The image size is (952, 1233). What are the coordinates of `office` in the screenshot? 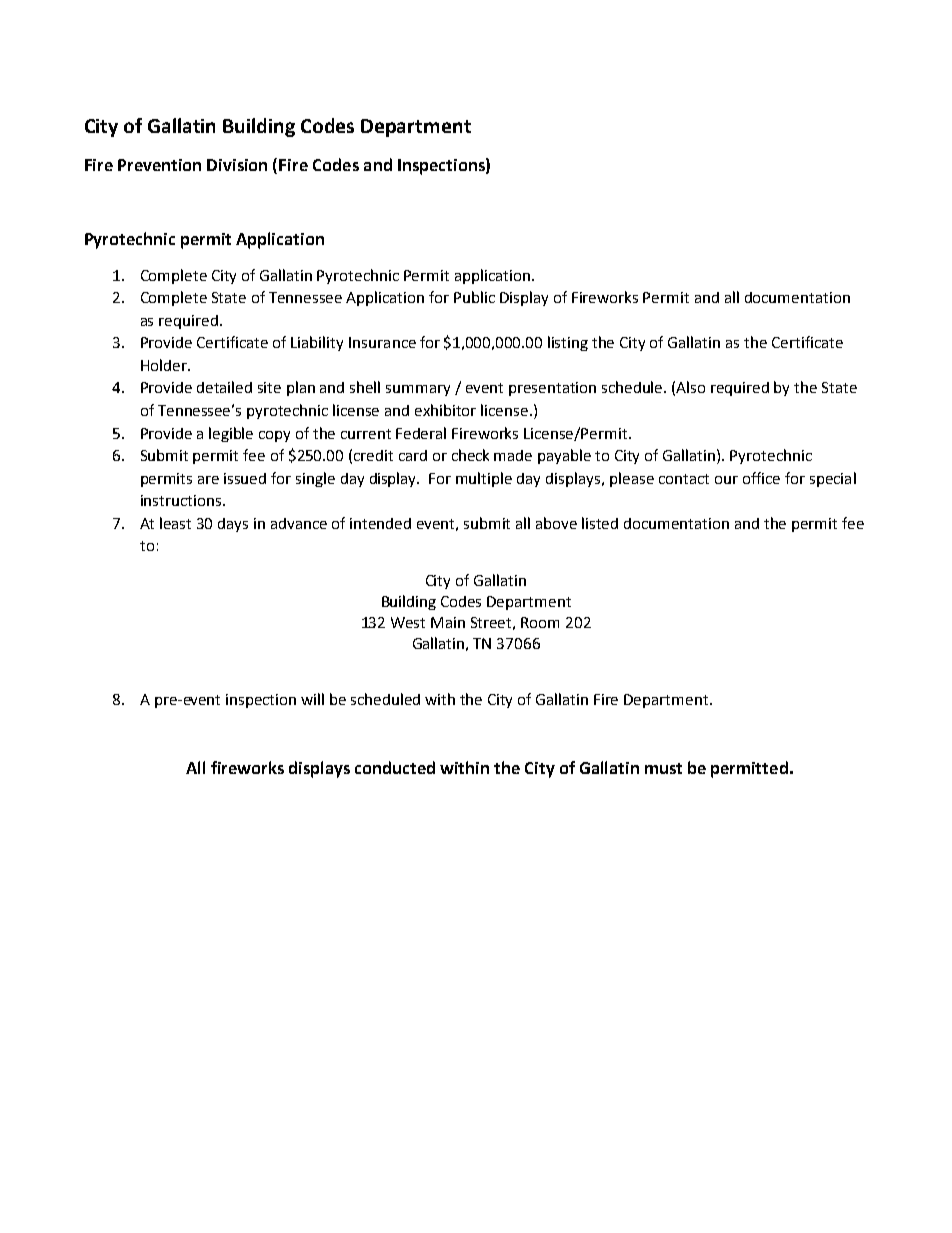 It's located at (761, 478).
